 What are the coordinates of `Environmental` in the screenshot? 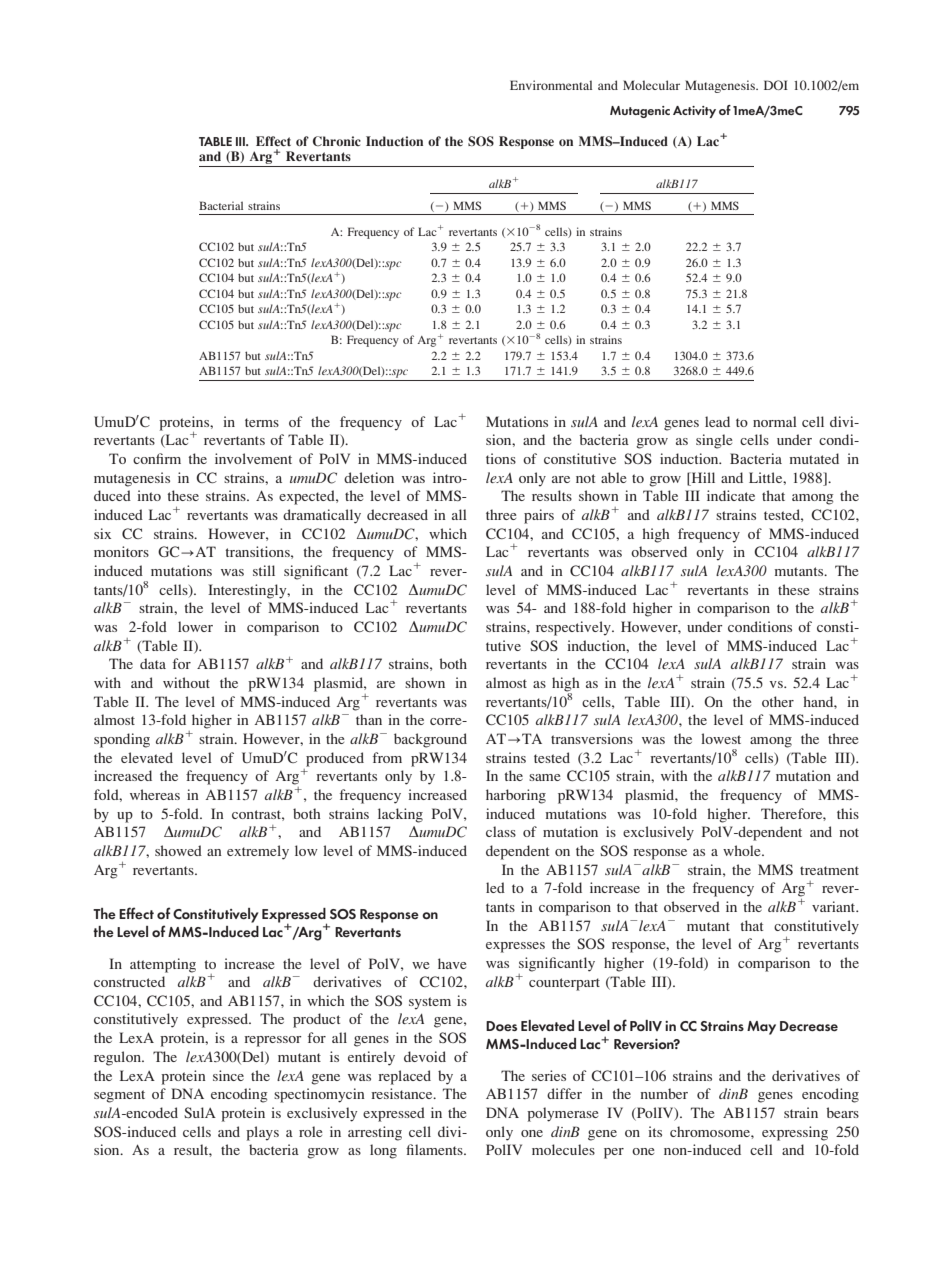 It's located at (551, 85).
